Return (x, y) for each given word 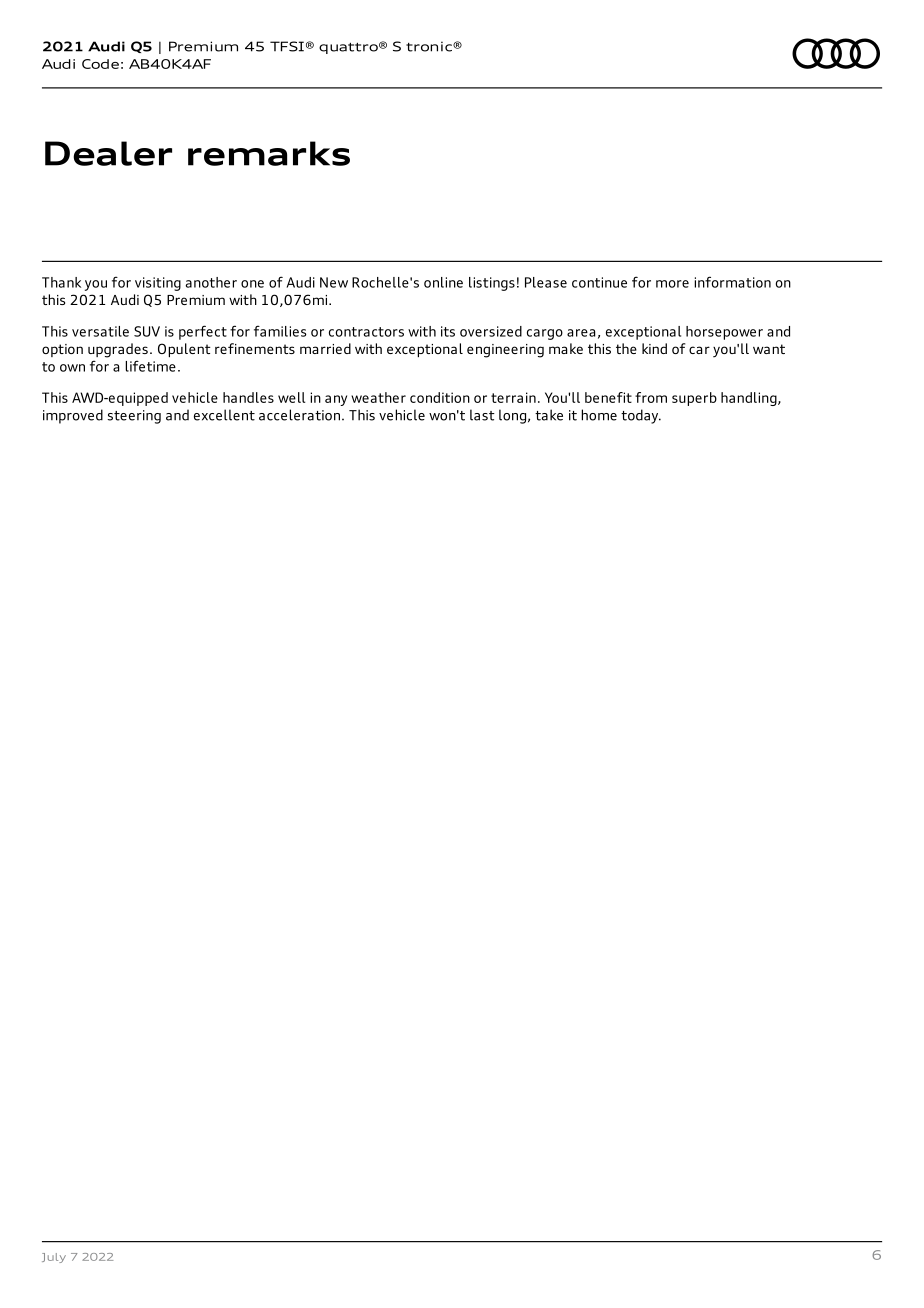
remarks (269, 153)
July (54, 1258)
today (641, 416)
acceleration (299, 415)
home (599, 415)
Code (100, 64)
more (672, 284)
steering (134, 417)
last (482, 415)
